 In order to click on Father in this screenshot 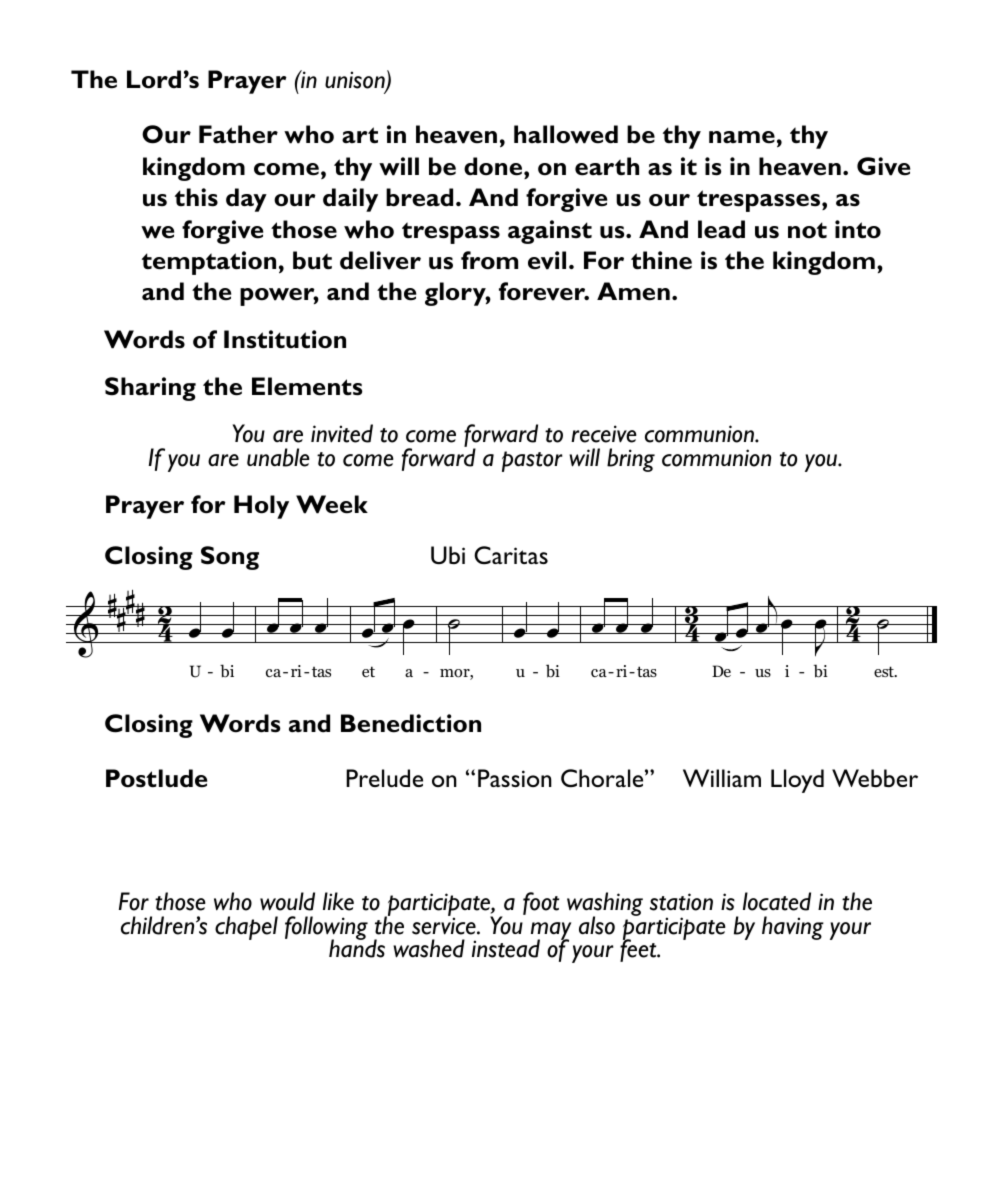, I will do `click(238, 134)`.
